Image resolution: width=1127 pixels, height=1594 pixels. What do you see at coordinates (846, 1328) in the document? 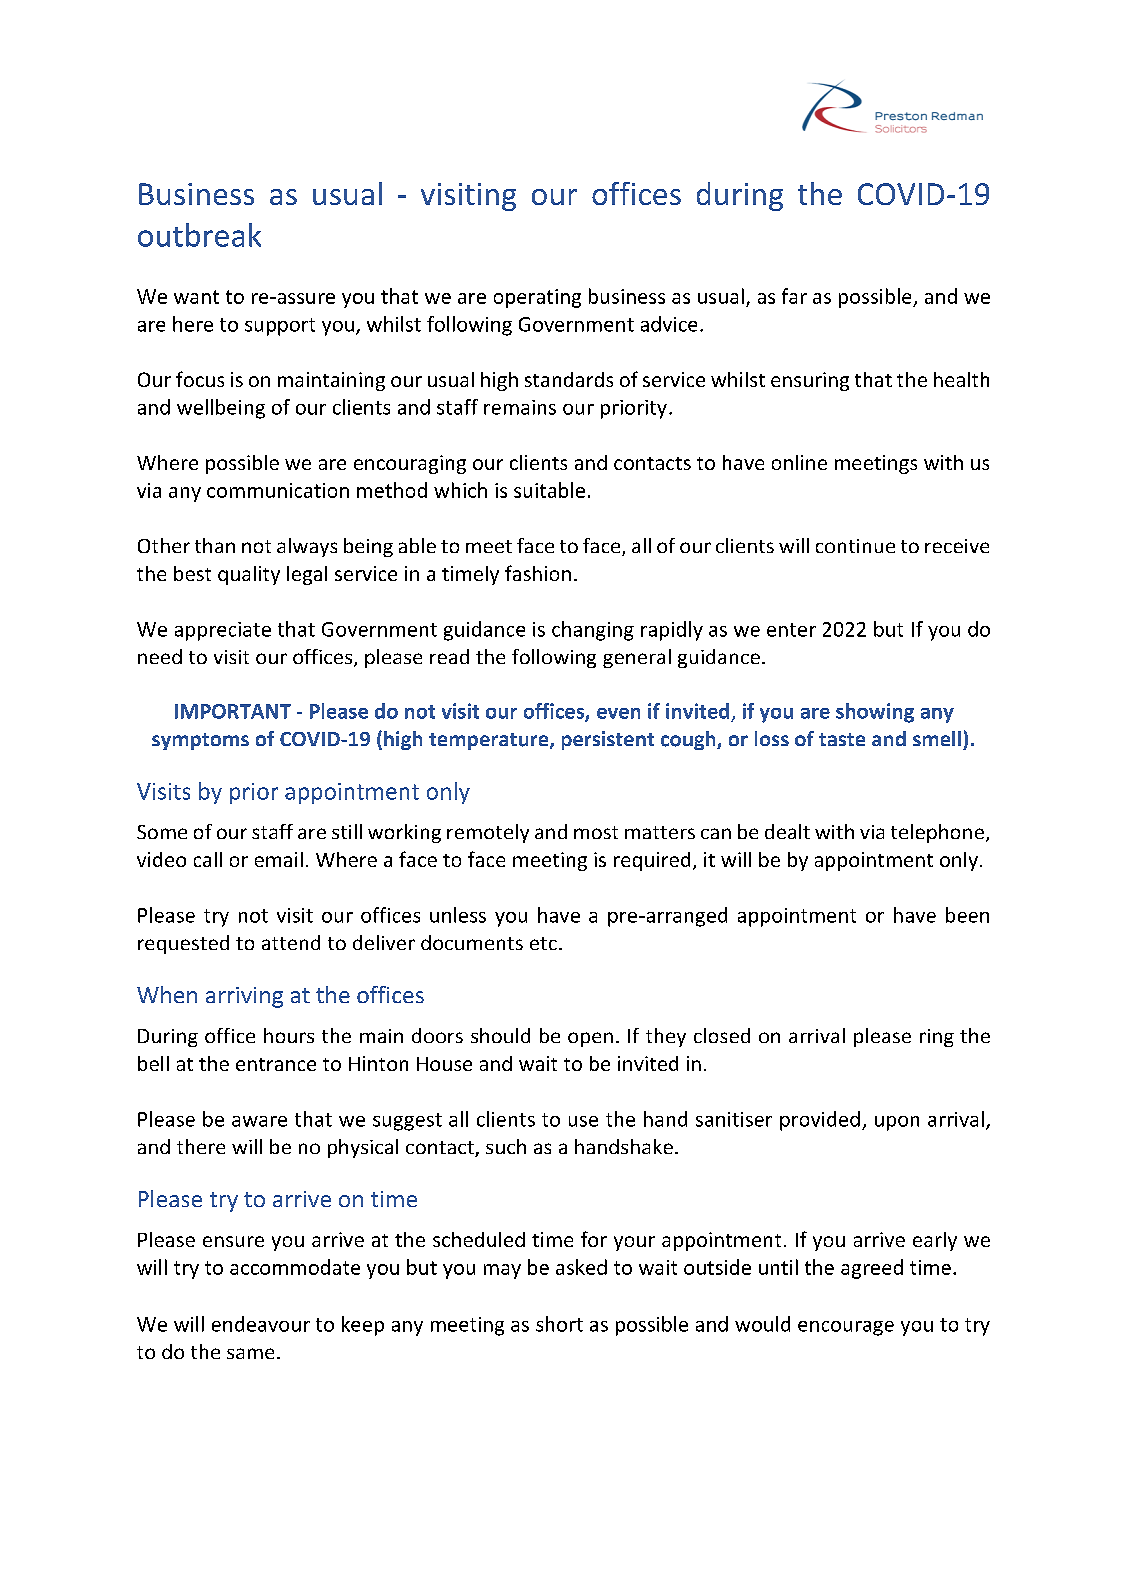
I see `encourage` at bounding box center [846, 1328].
